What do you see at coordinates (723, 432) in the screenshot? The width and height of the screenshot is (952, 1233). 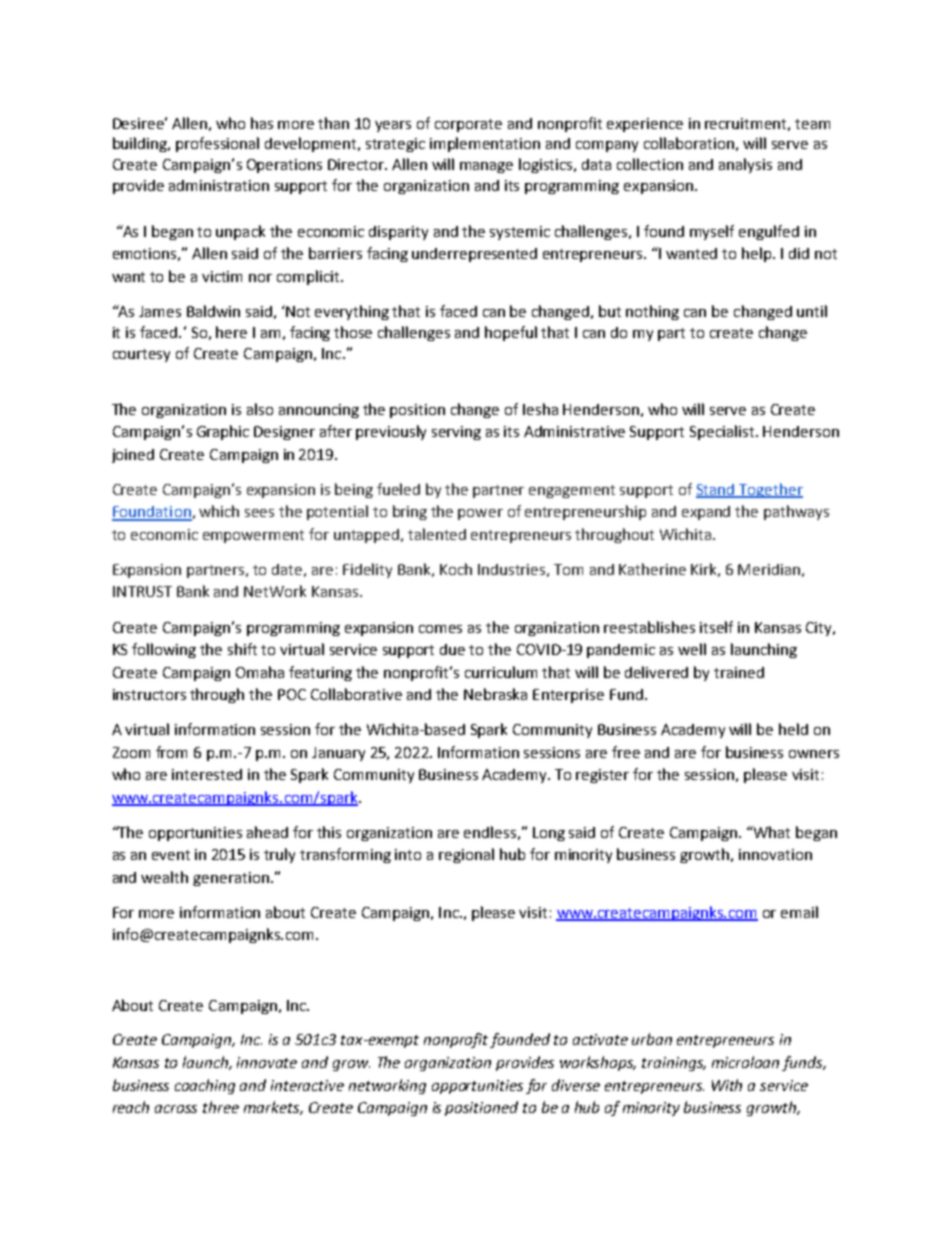 I see `Specialist` at bounding box center [723, 432].
